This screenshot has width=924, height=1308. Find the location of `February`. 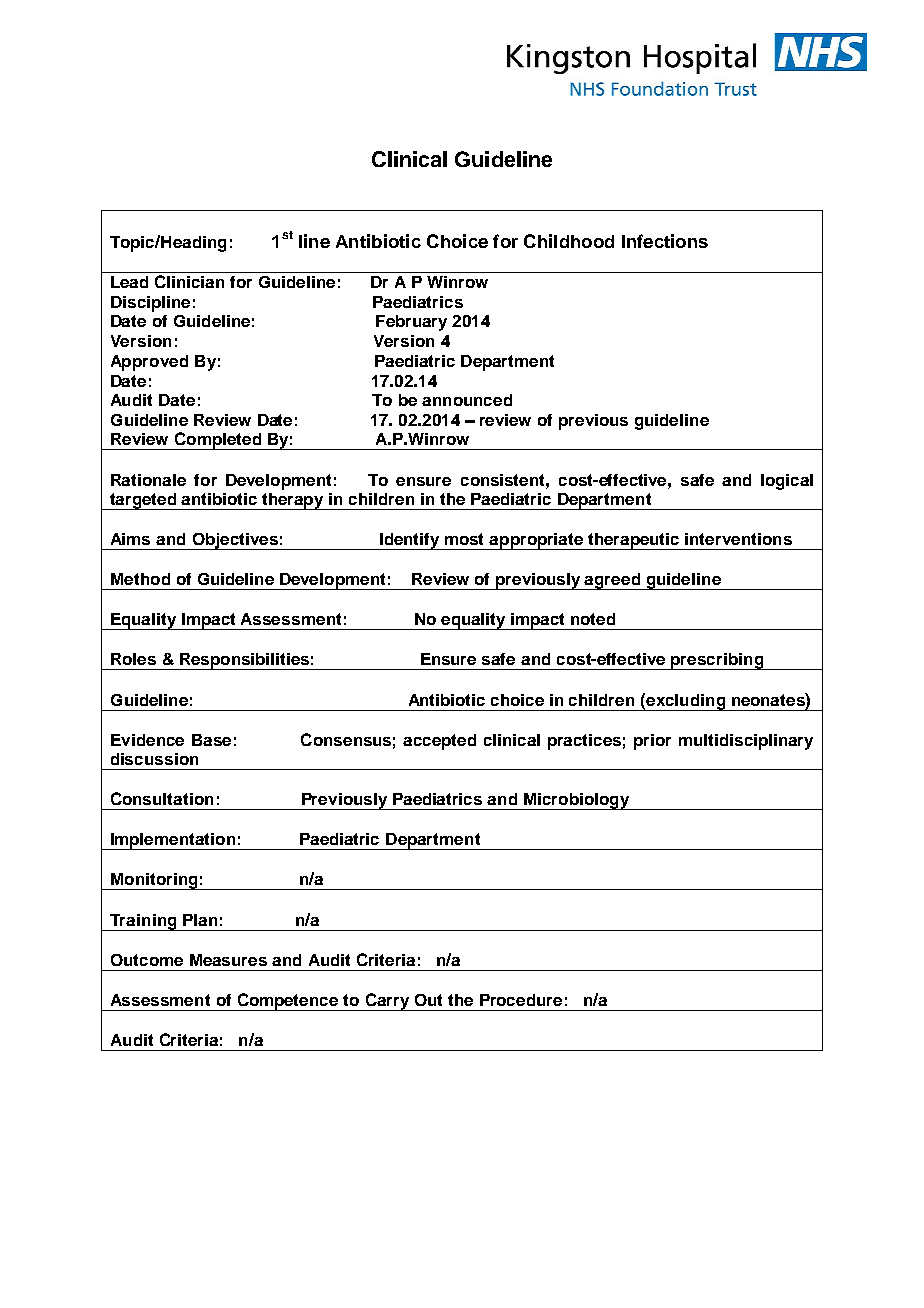

February is located at coordinates (411, 323).
